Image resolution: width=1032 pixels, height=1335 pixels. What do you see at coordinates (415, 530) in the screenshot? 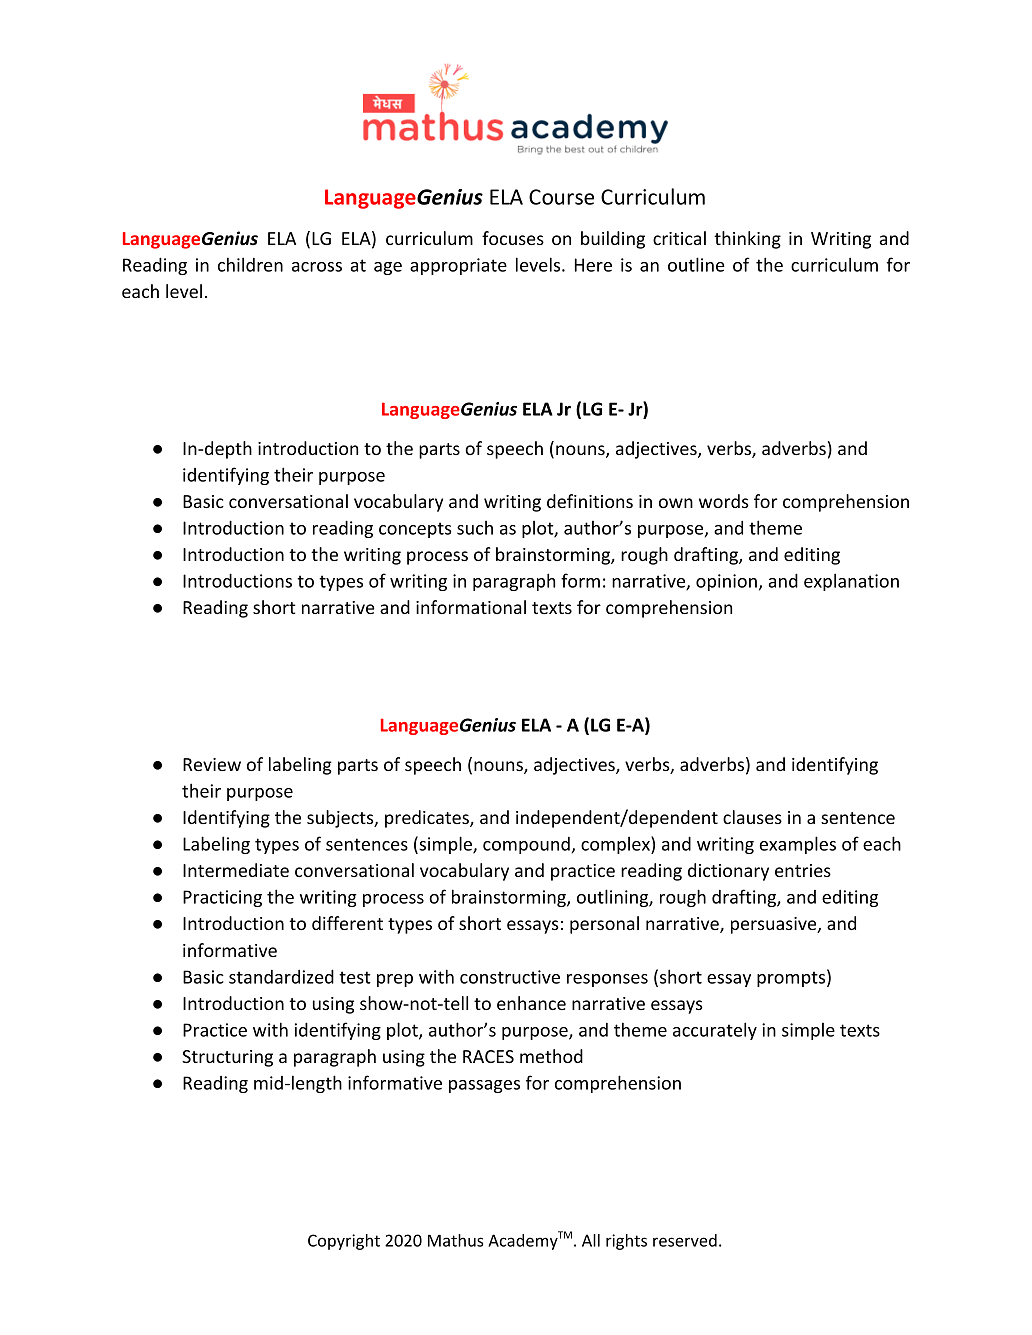
I see `concepts` at bounding box center [415, 530].
